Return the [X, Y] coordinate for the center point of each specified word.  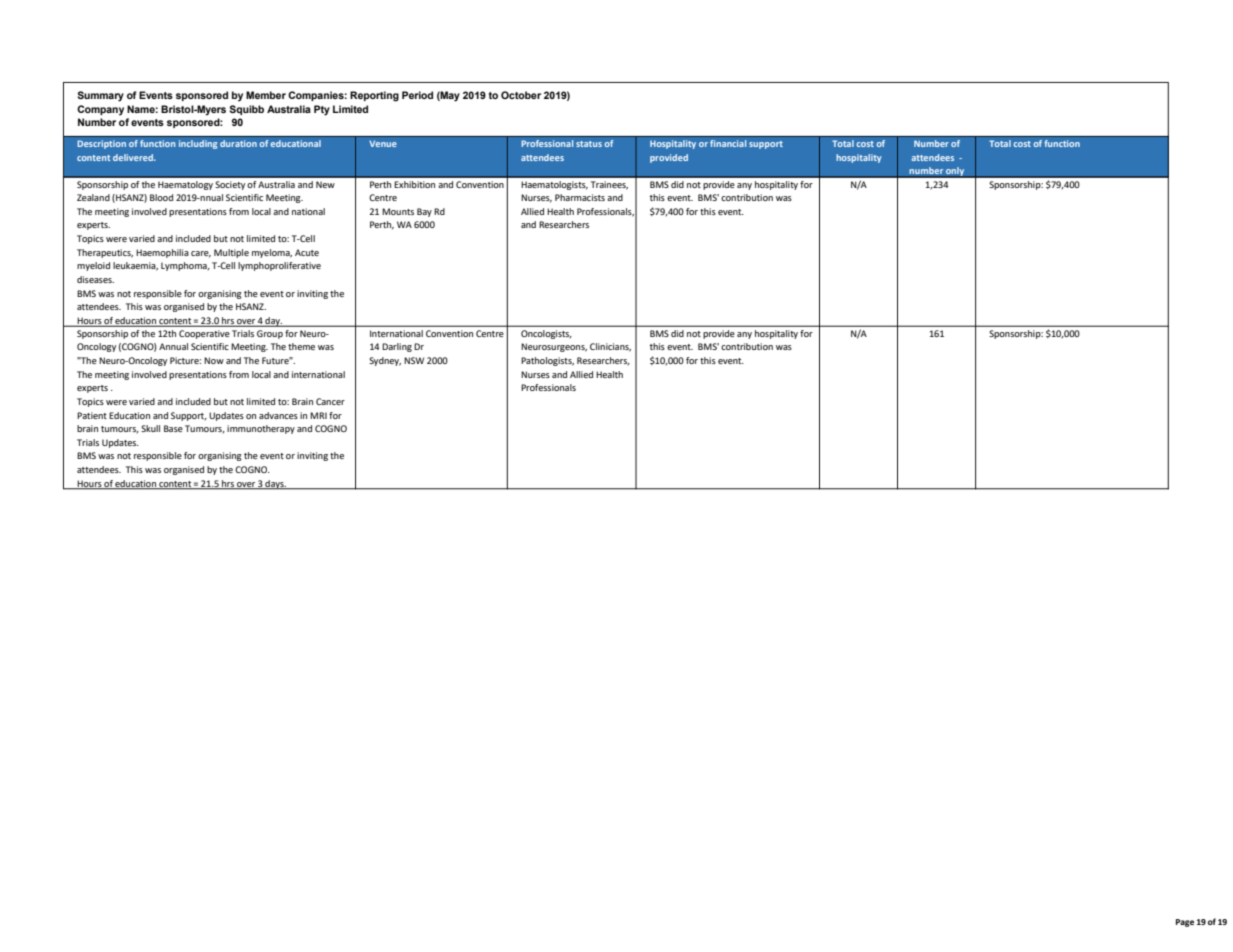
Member [266, 95]
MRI [318, 415]
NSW [414, 360]
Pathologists [547, 361]
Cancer [330, 401]
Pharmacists [580, 197]
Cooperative [204, 334]
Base [173, 428]
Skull [150, 428]
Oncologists [546, 334]
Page [1185, 923]
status [589, 144]
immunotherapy [261, 429]
